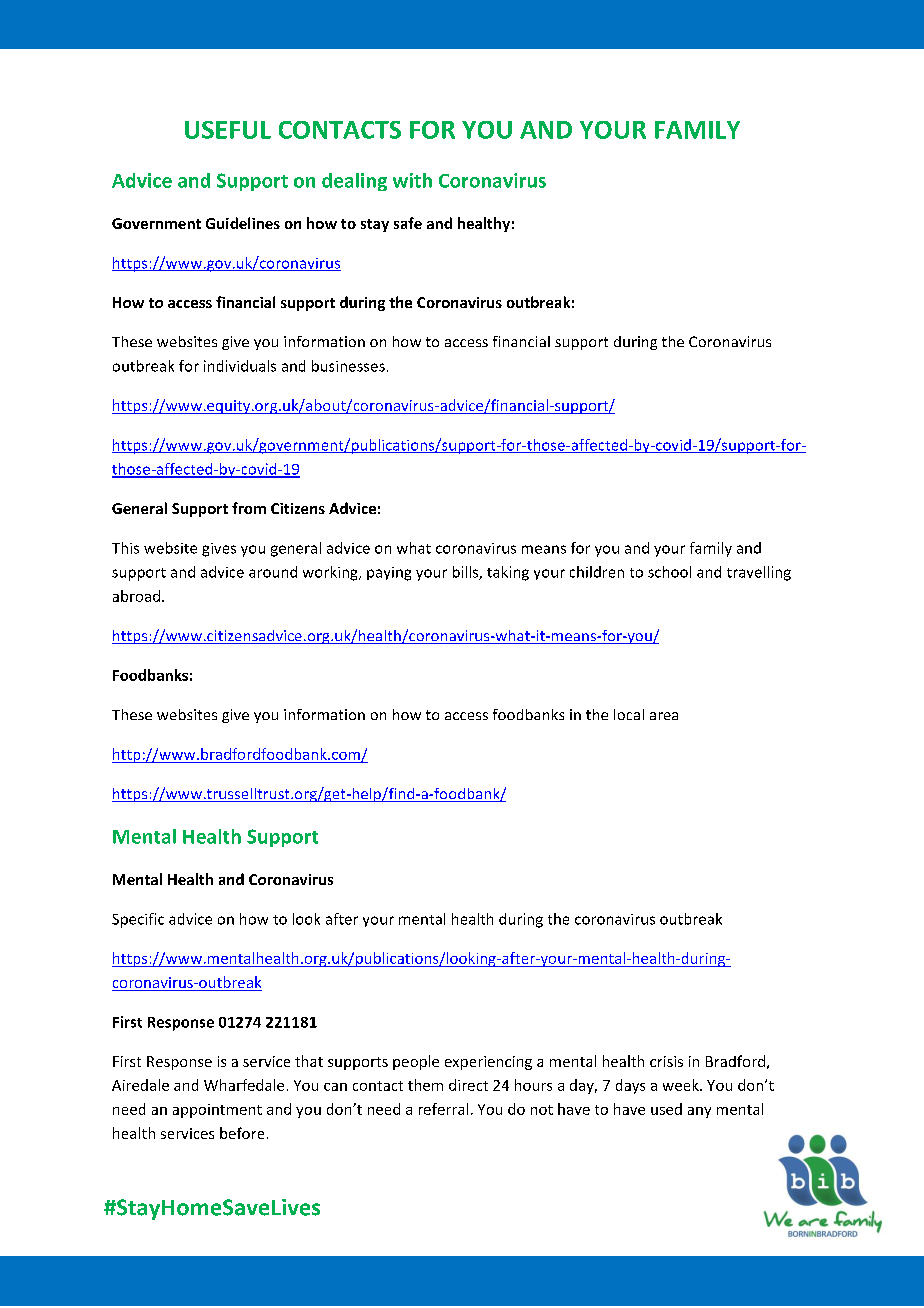 The height and width of the document is (1308, 924). Describe the element at coordinates (443, 1109) in the document. I see `referral` at that location.
